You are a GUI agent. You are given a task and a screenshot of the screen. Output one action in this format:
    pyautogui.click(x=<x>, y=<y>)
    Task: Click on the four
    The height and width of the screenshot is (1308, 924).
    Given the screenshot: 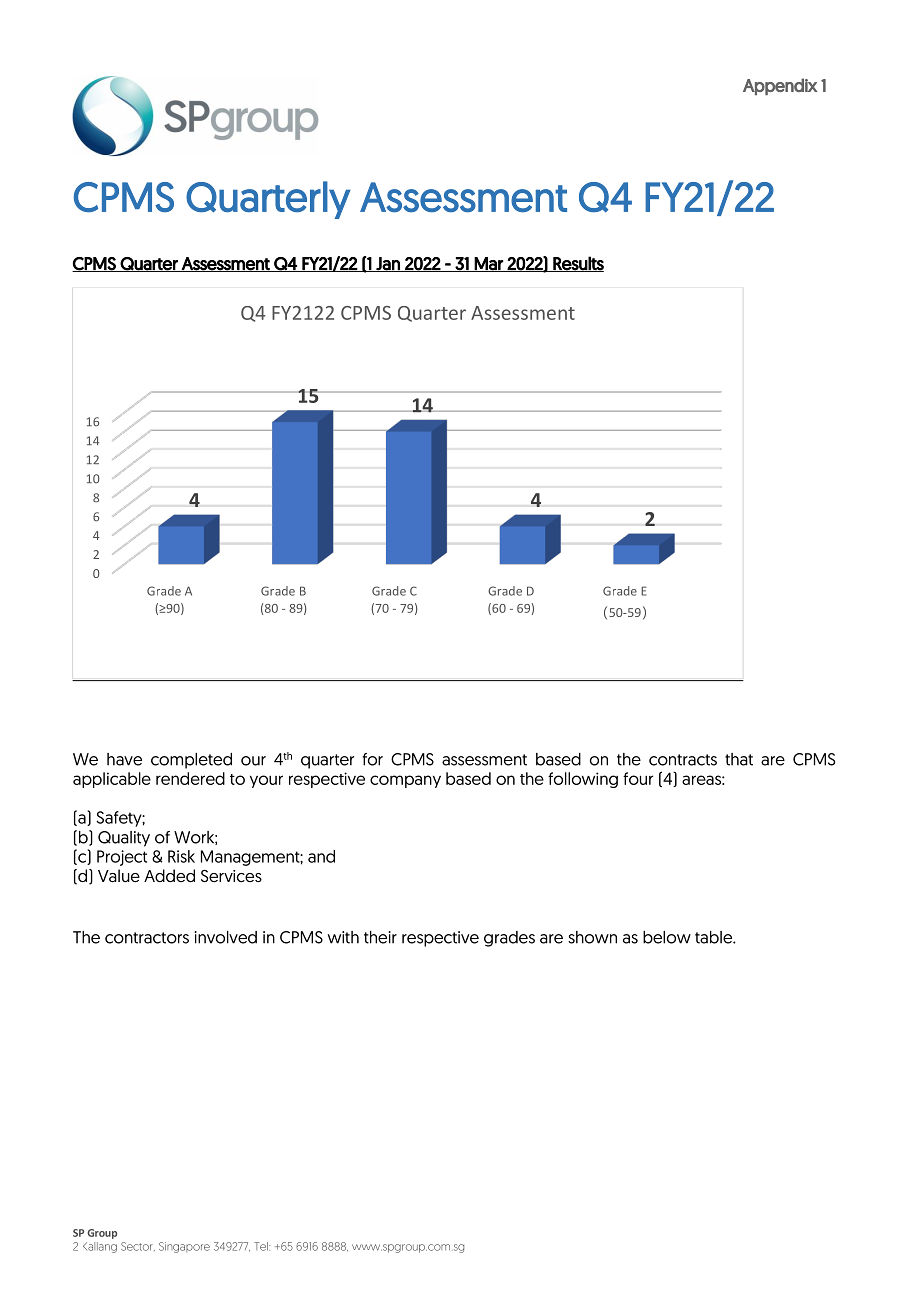 What is the action you would take?
    pyautogui.click(x=638, y=778)
